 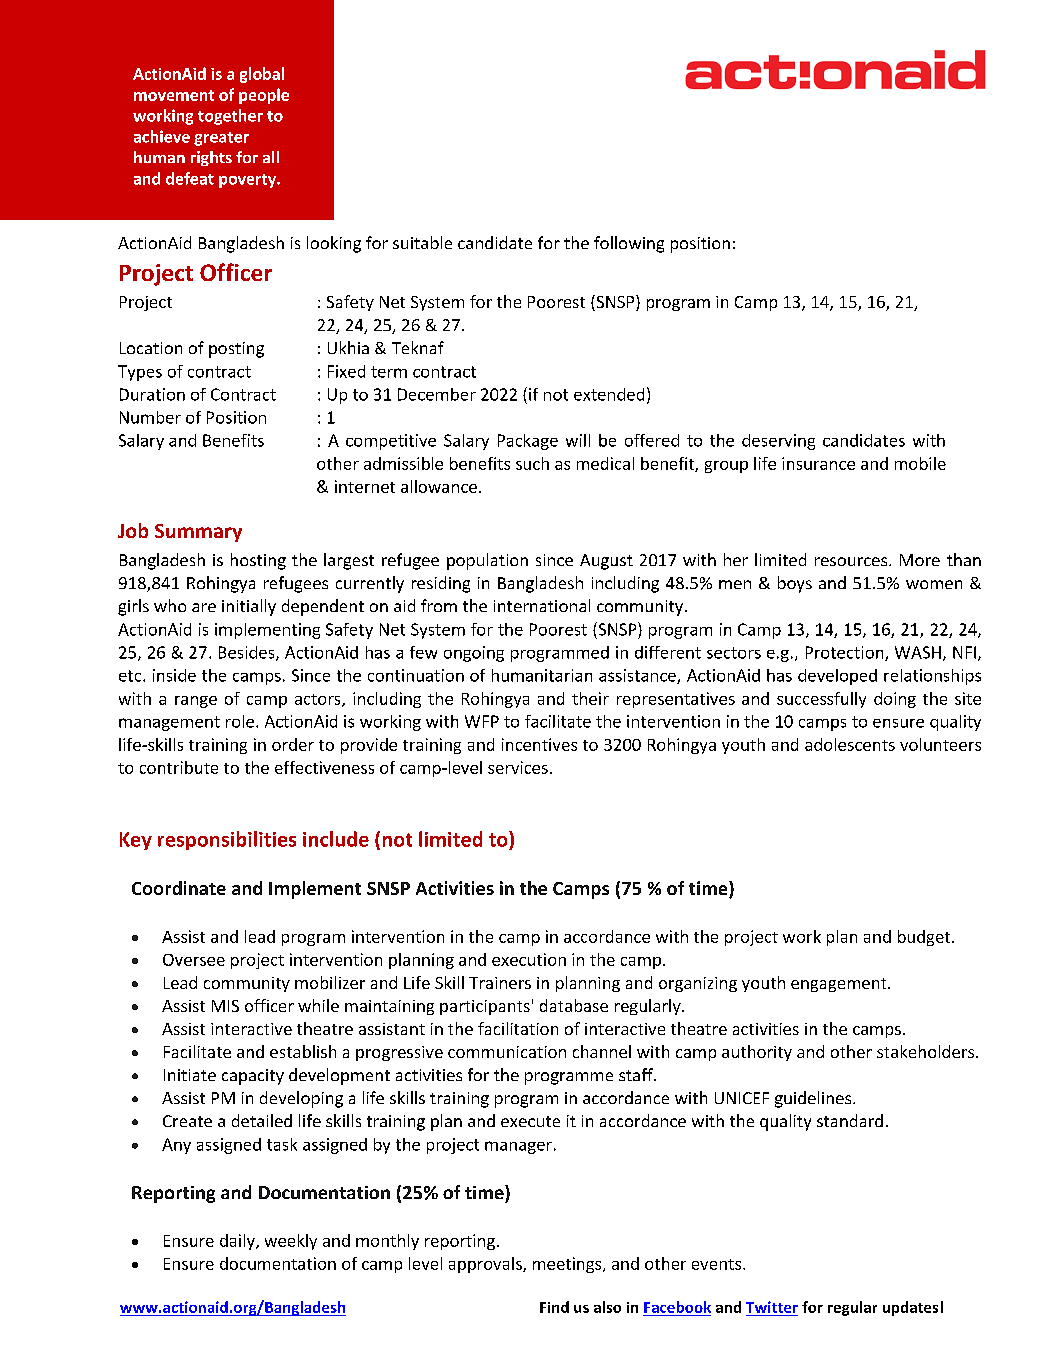 I want to click on following, so click(x=629, y=244).
